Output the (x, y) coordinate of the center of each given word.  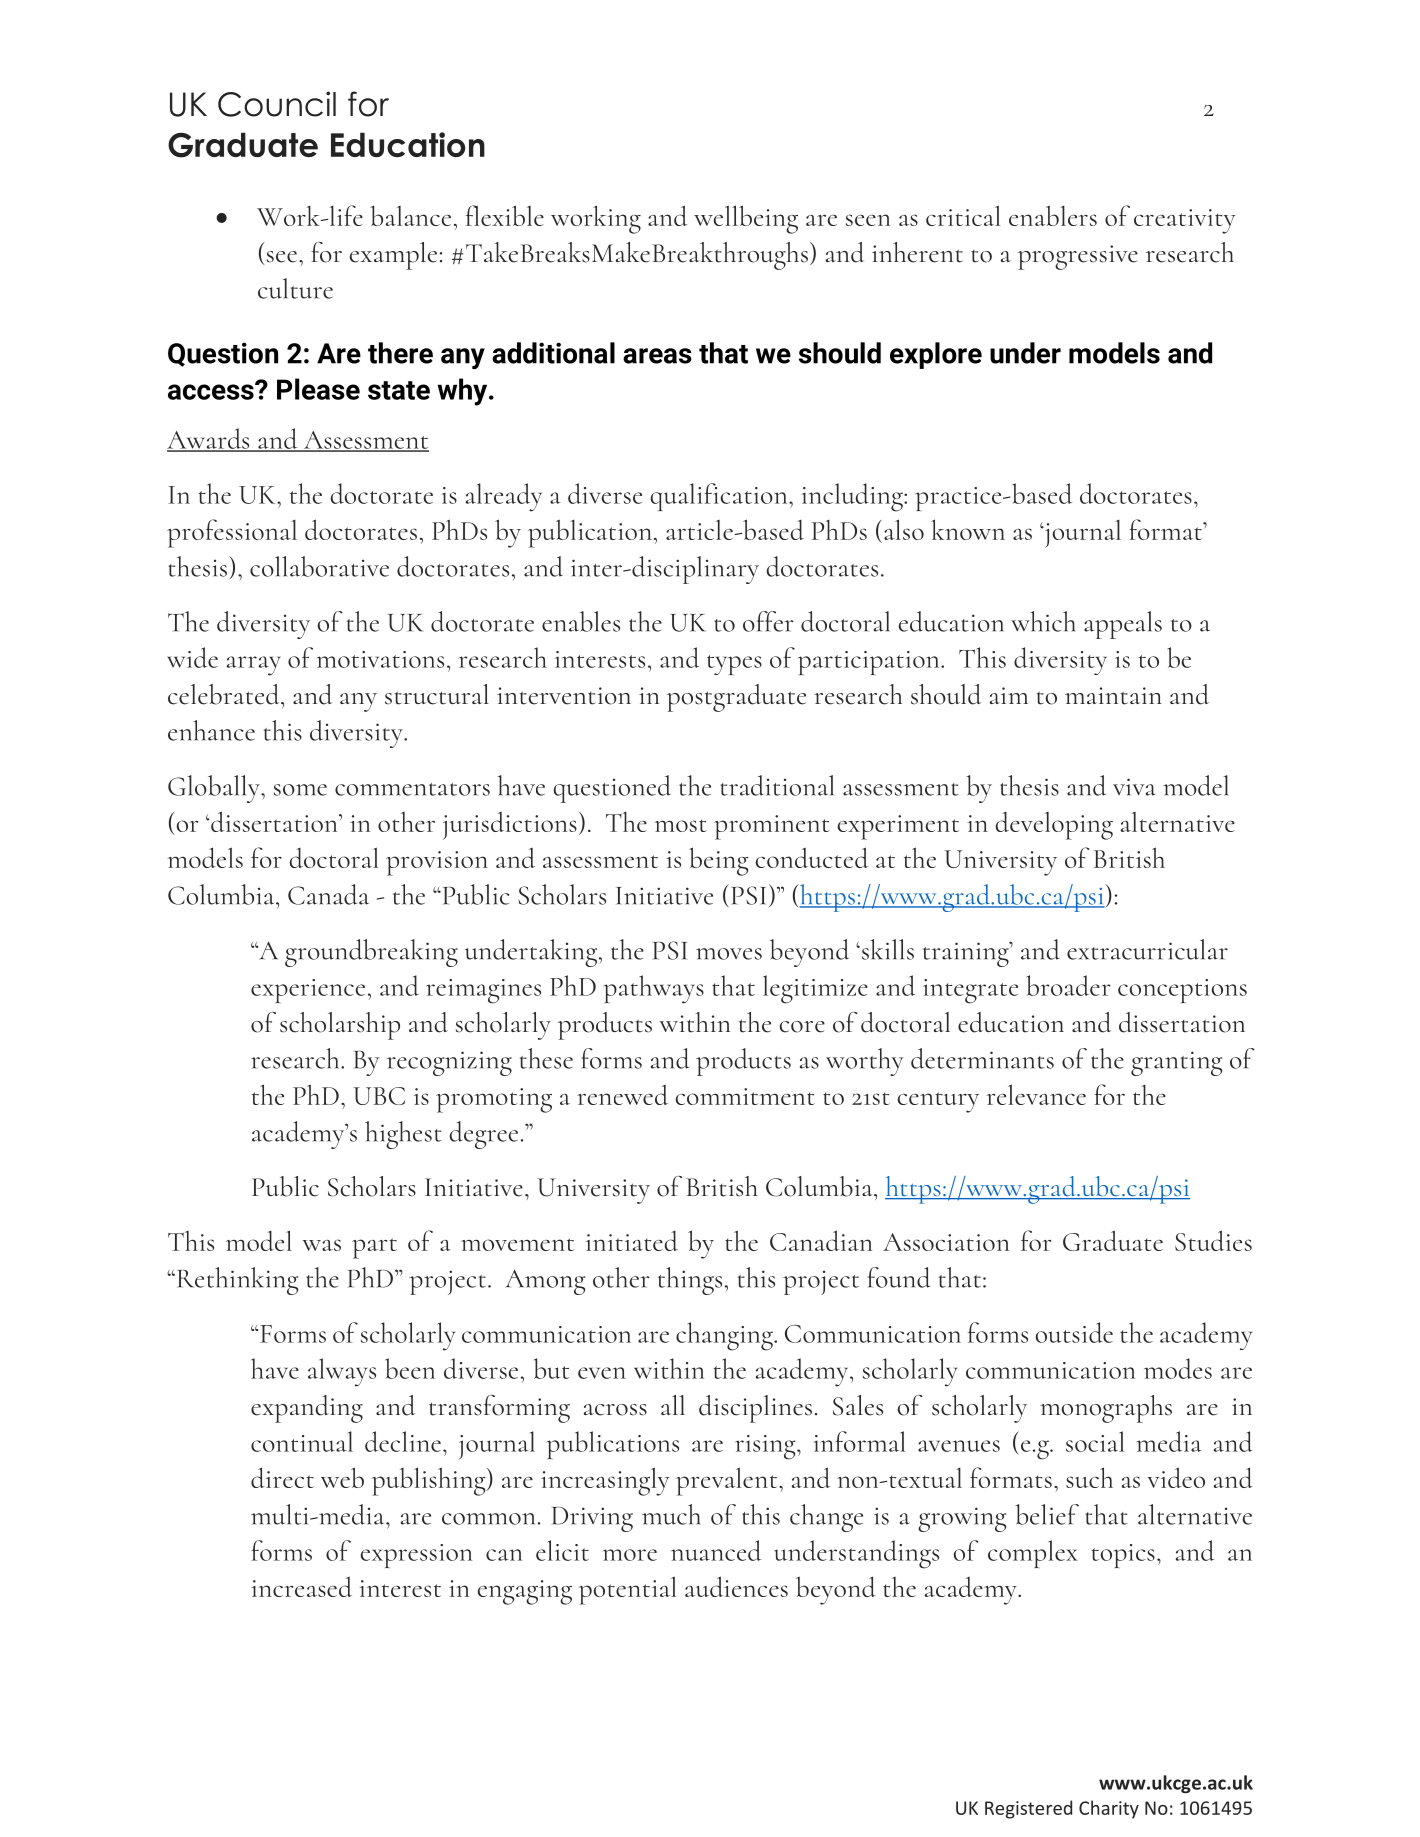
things (690, 1281)
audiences (736, 1586)
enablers (1053, 215)
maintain (1113, 696)
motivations (380, 659)
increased (301, 1587)
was (322, 1245)
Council (277, 104)
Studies (1213, 1240)
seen (868, 220)
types (734, 665)
